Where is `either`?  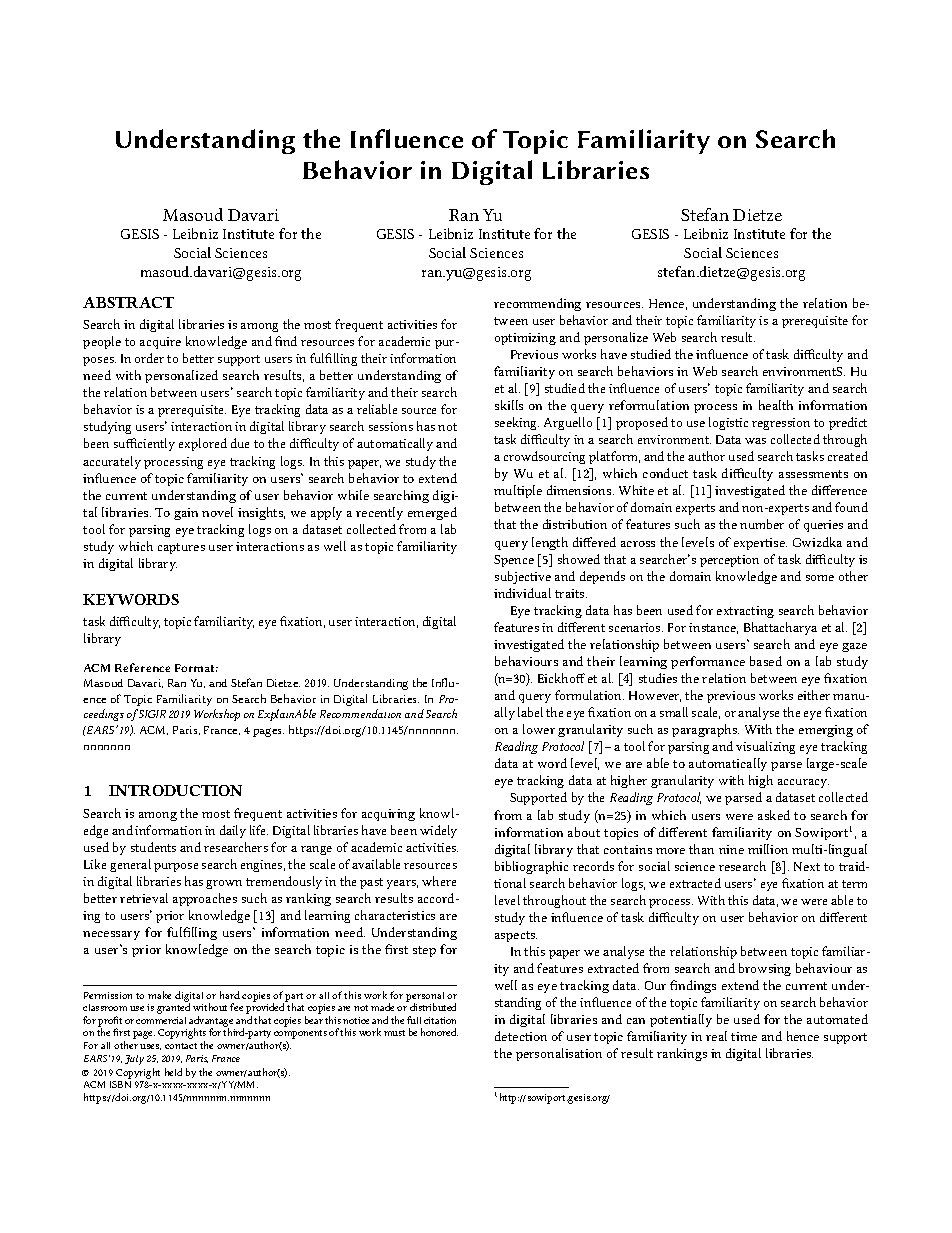
either is located at coordinates (814, 695).
